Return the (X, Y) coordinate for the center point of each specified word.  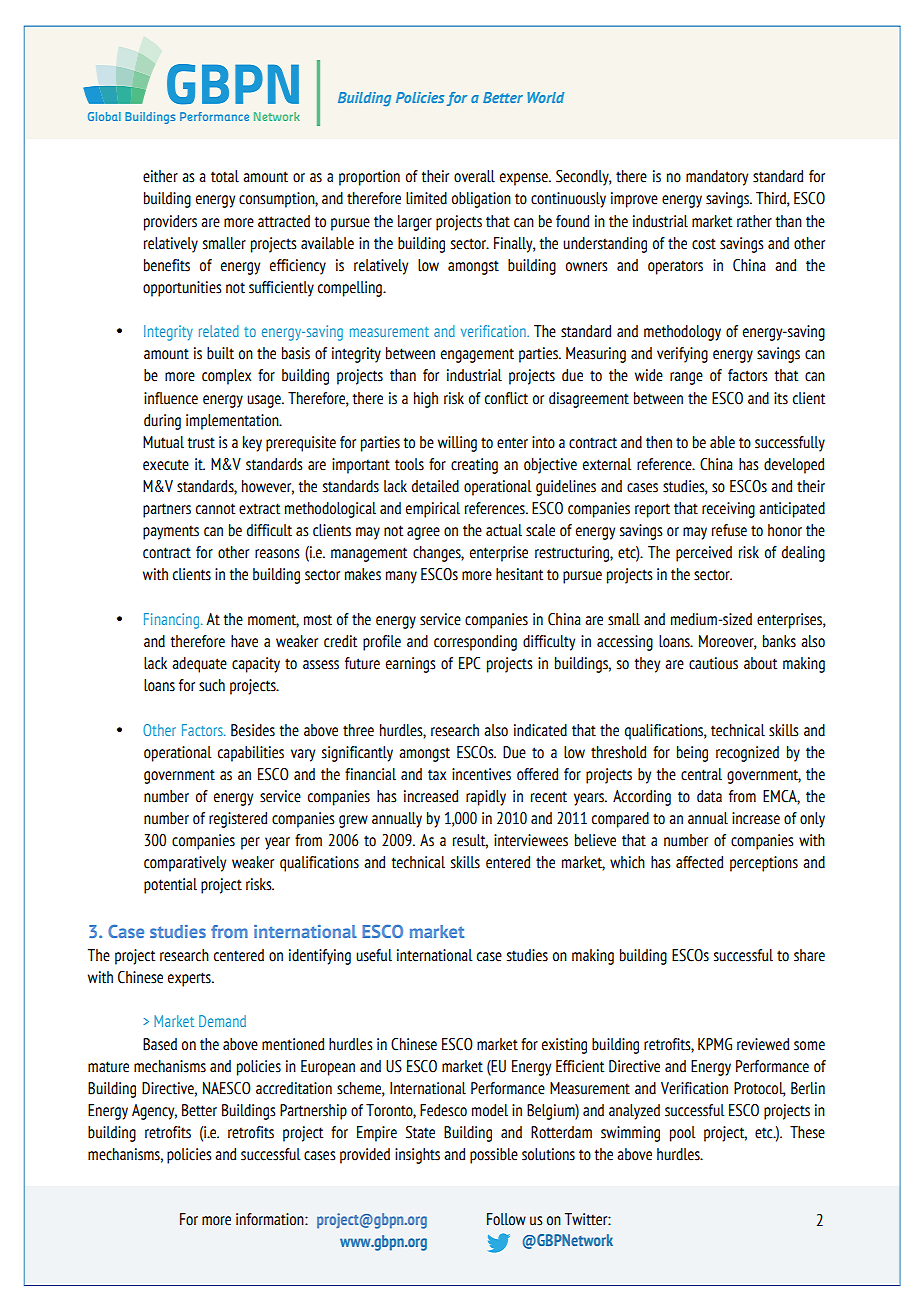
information (271, 1219)
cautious (713, 663)
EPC (469, 663)
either (160, 176)
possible (494, 1156)
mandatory (717, 178)
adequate (199, 665)
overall (474, 176)
